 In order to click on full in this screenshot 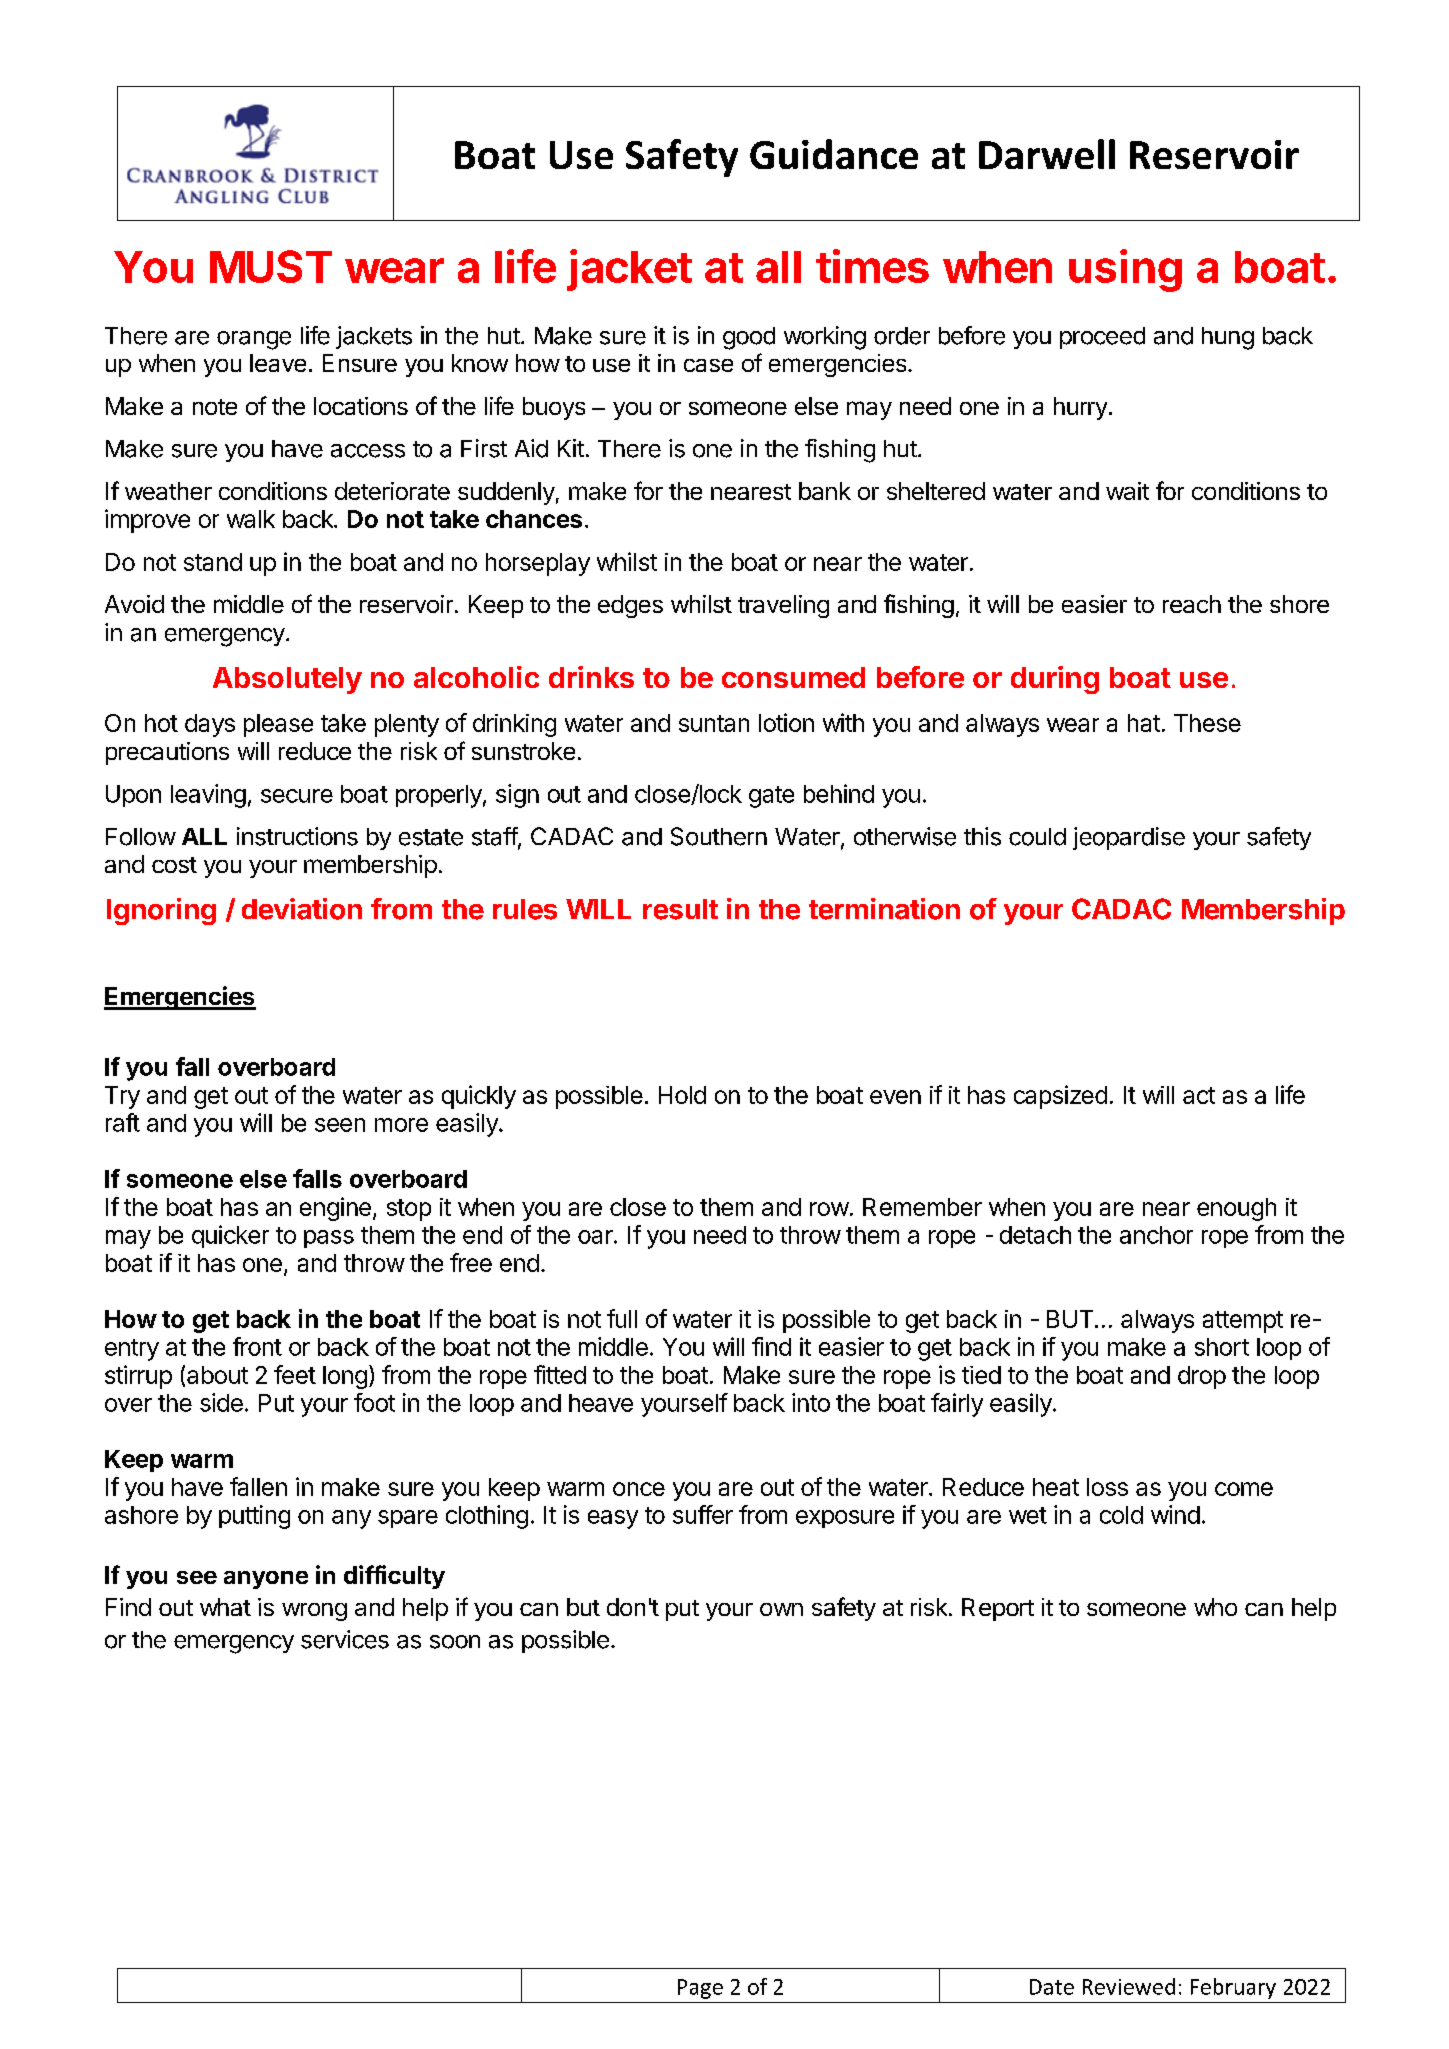, I will do `click(622, 1318)`.
